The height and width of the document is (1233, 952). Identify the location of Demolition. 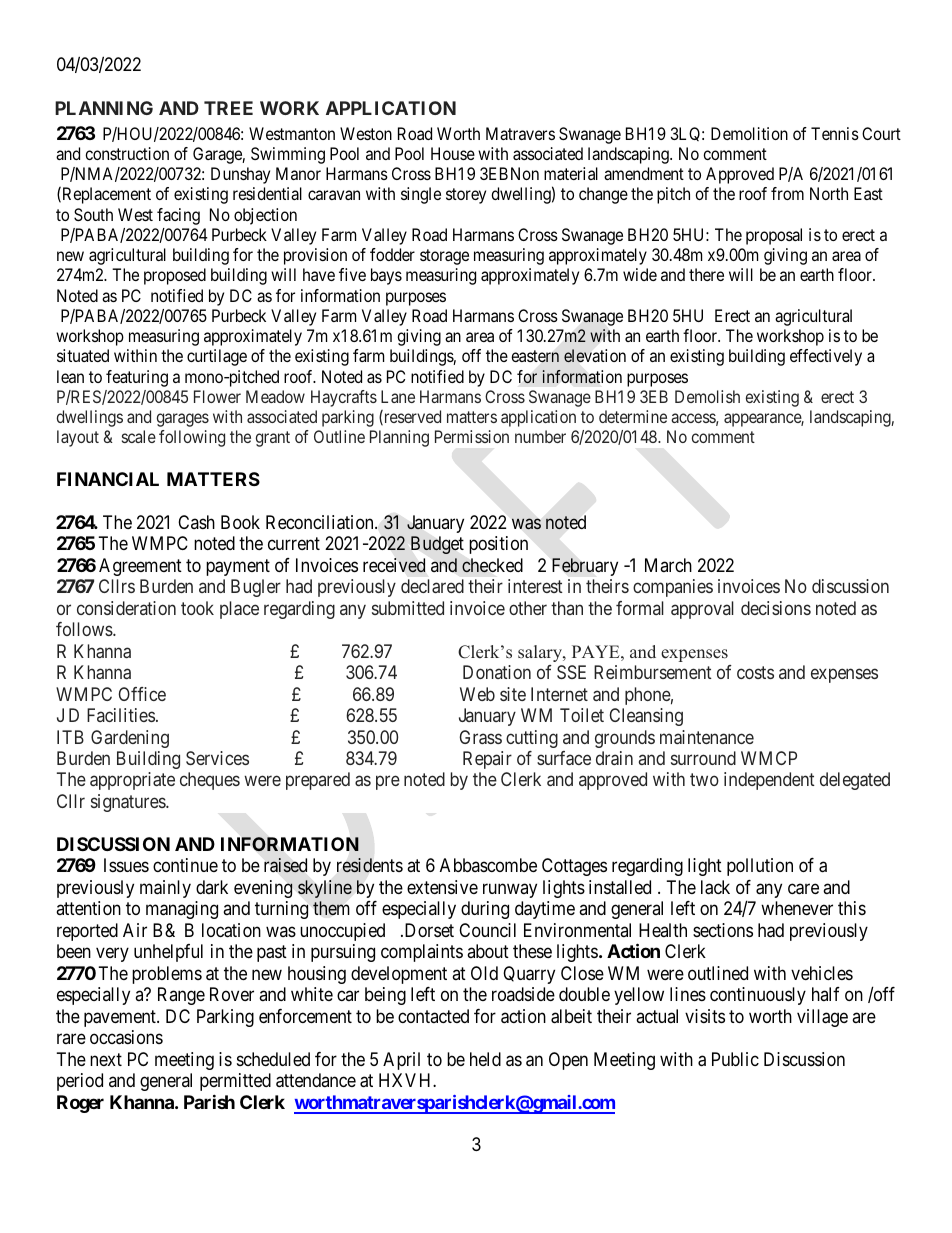
(749, 133).
